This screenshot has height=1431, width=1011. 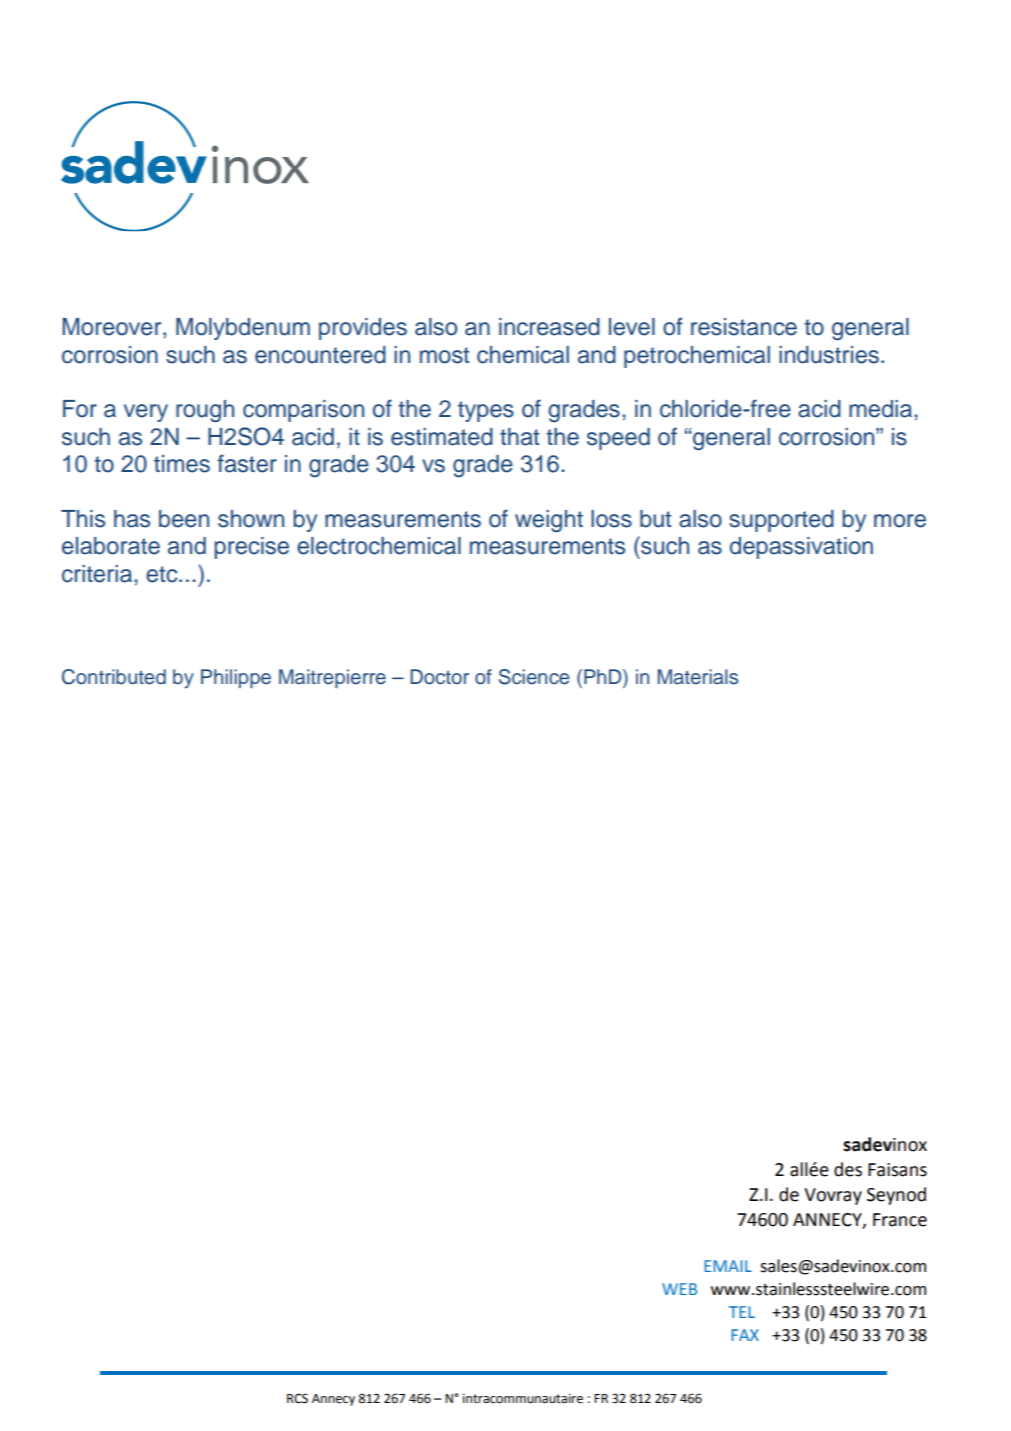 What do you see at coordinates (534, 677) in the screenshot?
I see `Science` at bounding box center [534, 677].
